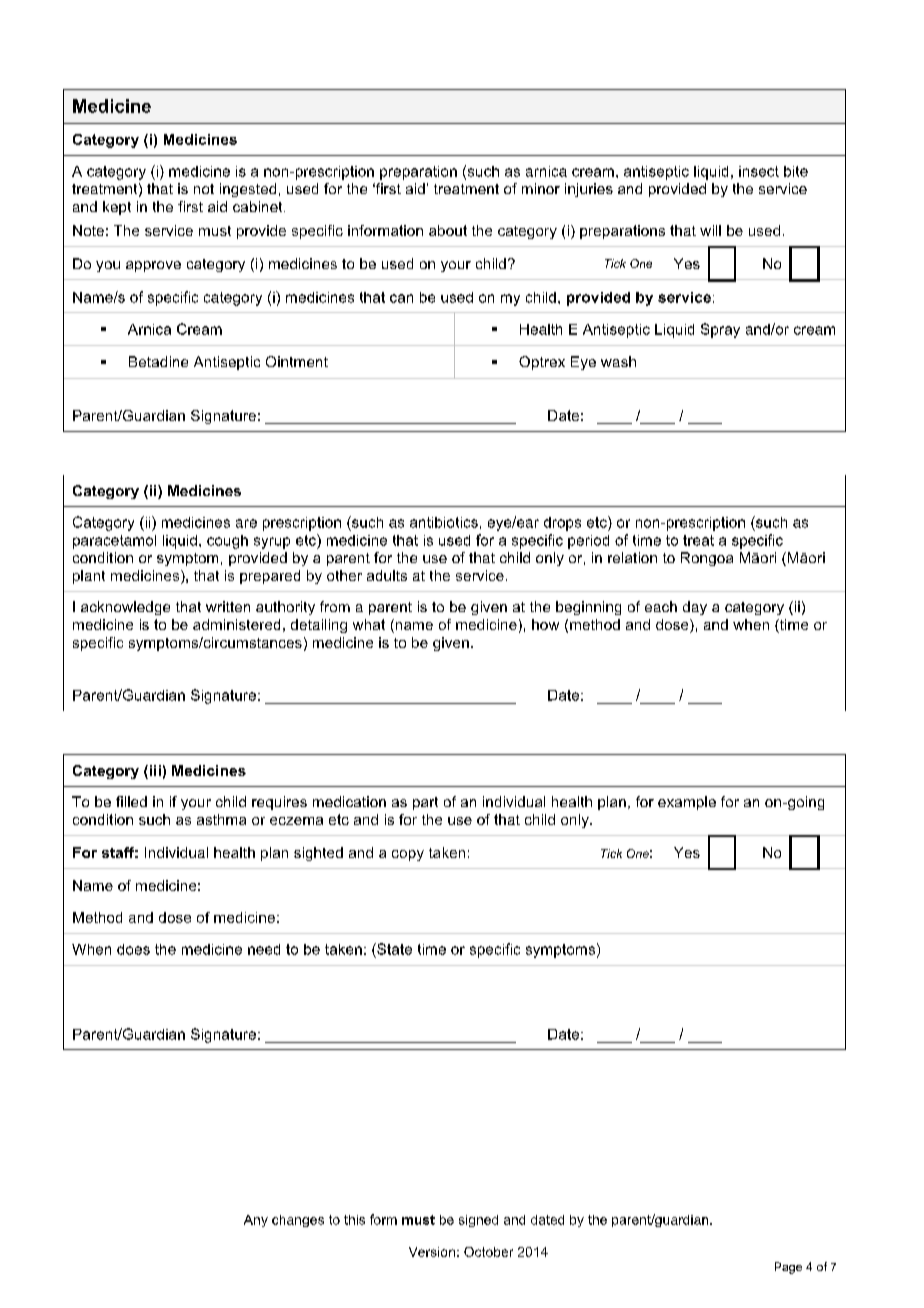 Image resolution: width=924 pixels, height=1308 pixels. I want to click on relation, so click(632, 557).
